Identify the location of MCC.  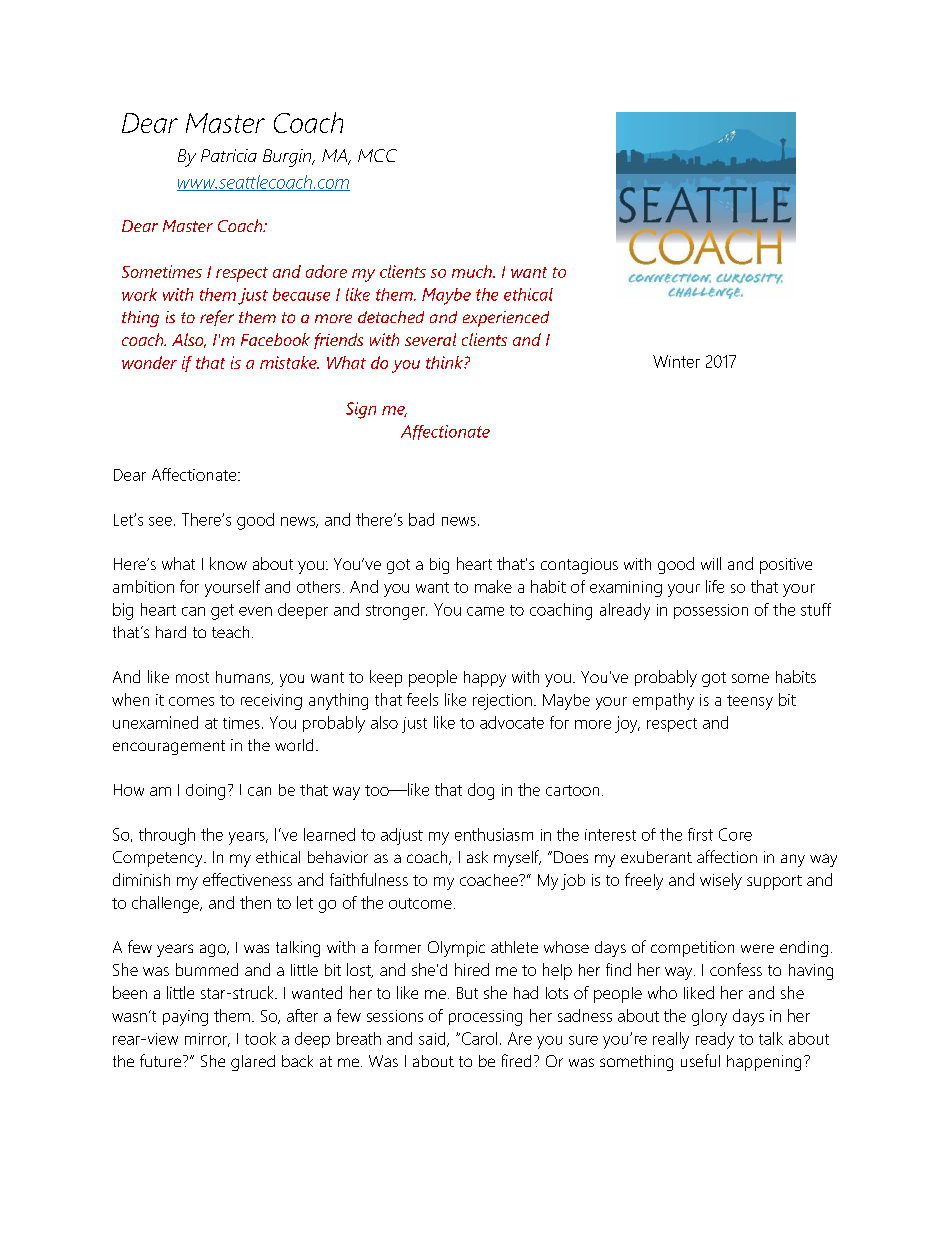
(377, 155).
